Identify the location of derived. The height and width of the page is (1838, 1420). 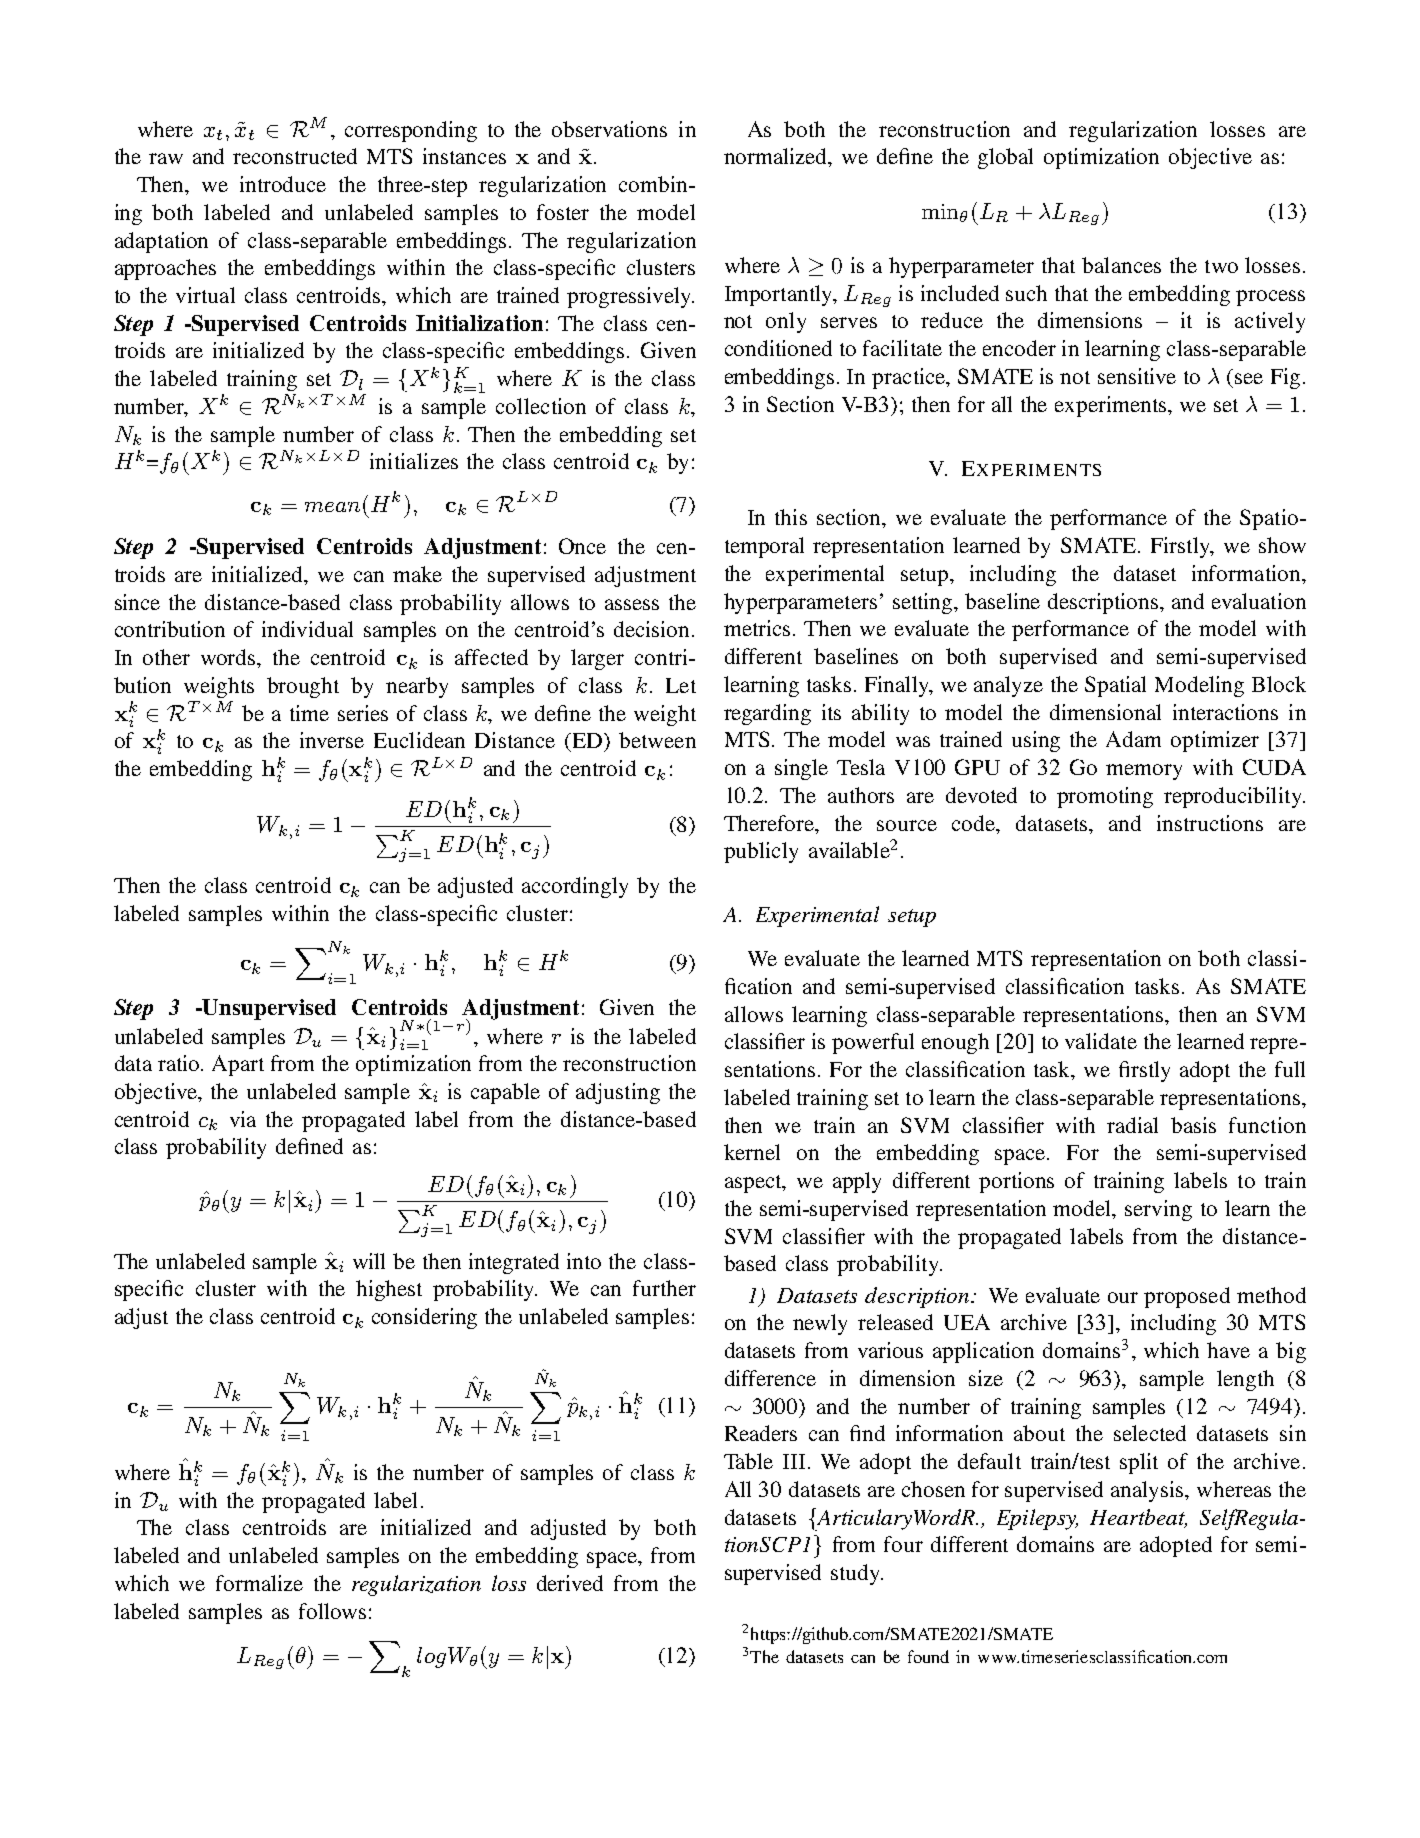
(570, 1583).
